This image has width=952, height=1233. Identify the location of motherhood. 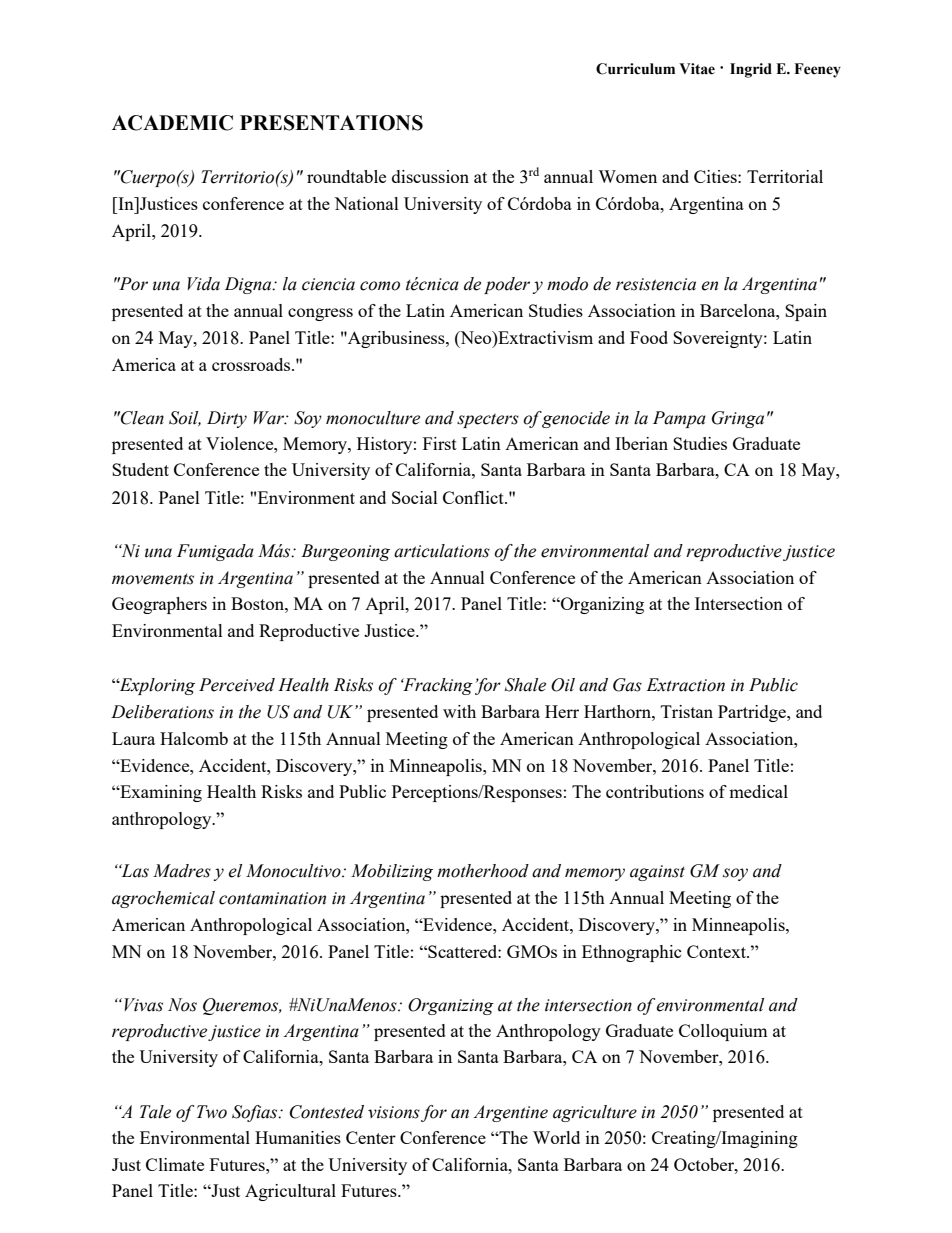
(483, 871).
